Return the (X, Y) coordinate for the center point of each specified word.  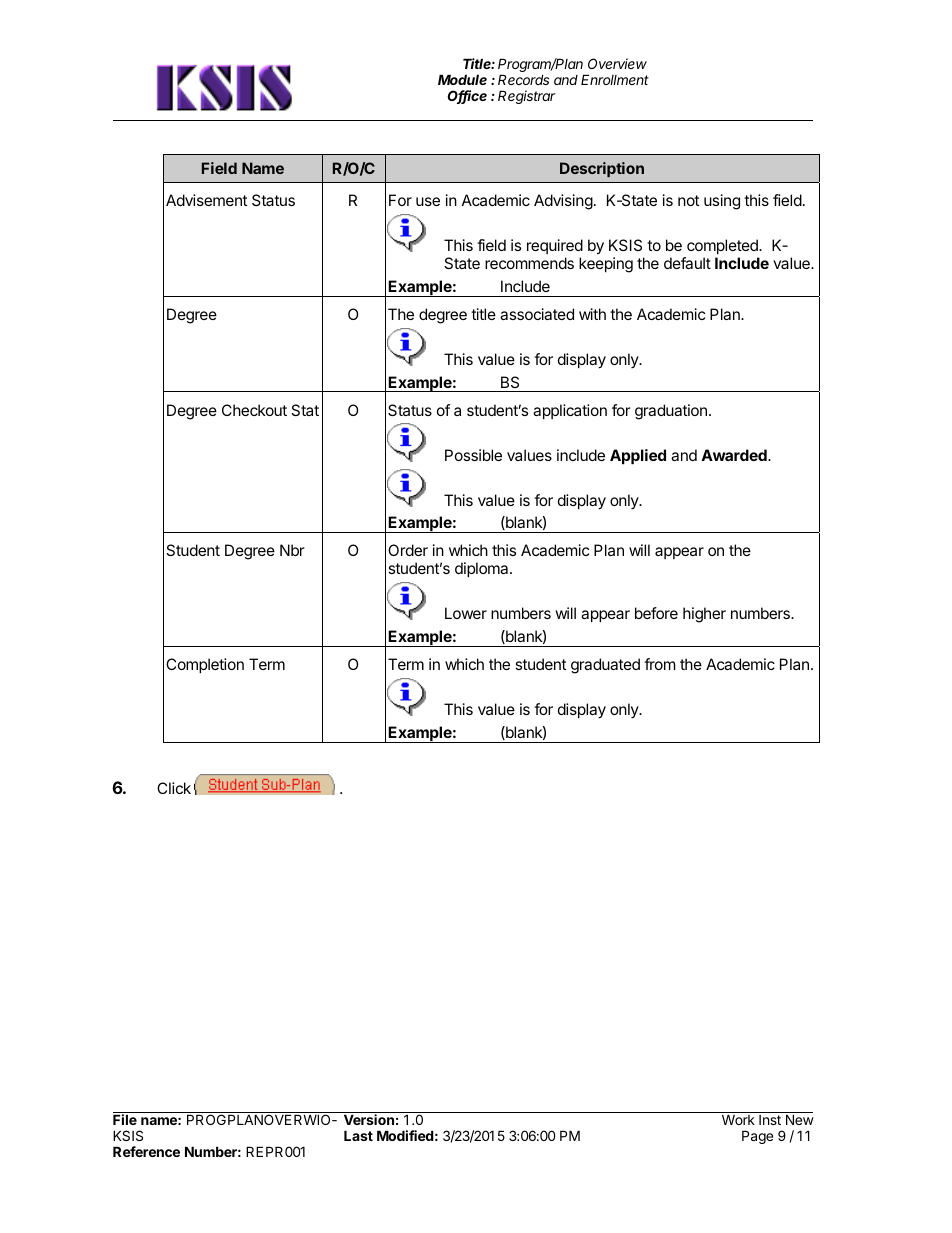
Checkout (254, 410)
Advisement (206, 200)
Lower (466, 613)
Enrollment (615, 79)
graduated (605, 666)
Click (174, 788)
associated (537, 314)
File (125, 1119)
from (660, 664)
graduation (671, 412)
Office (467, 97)
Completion (205, 665)
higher (704, 615)
